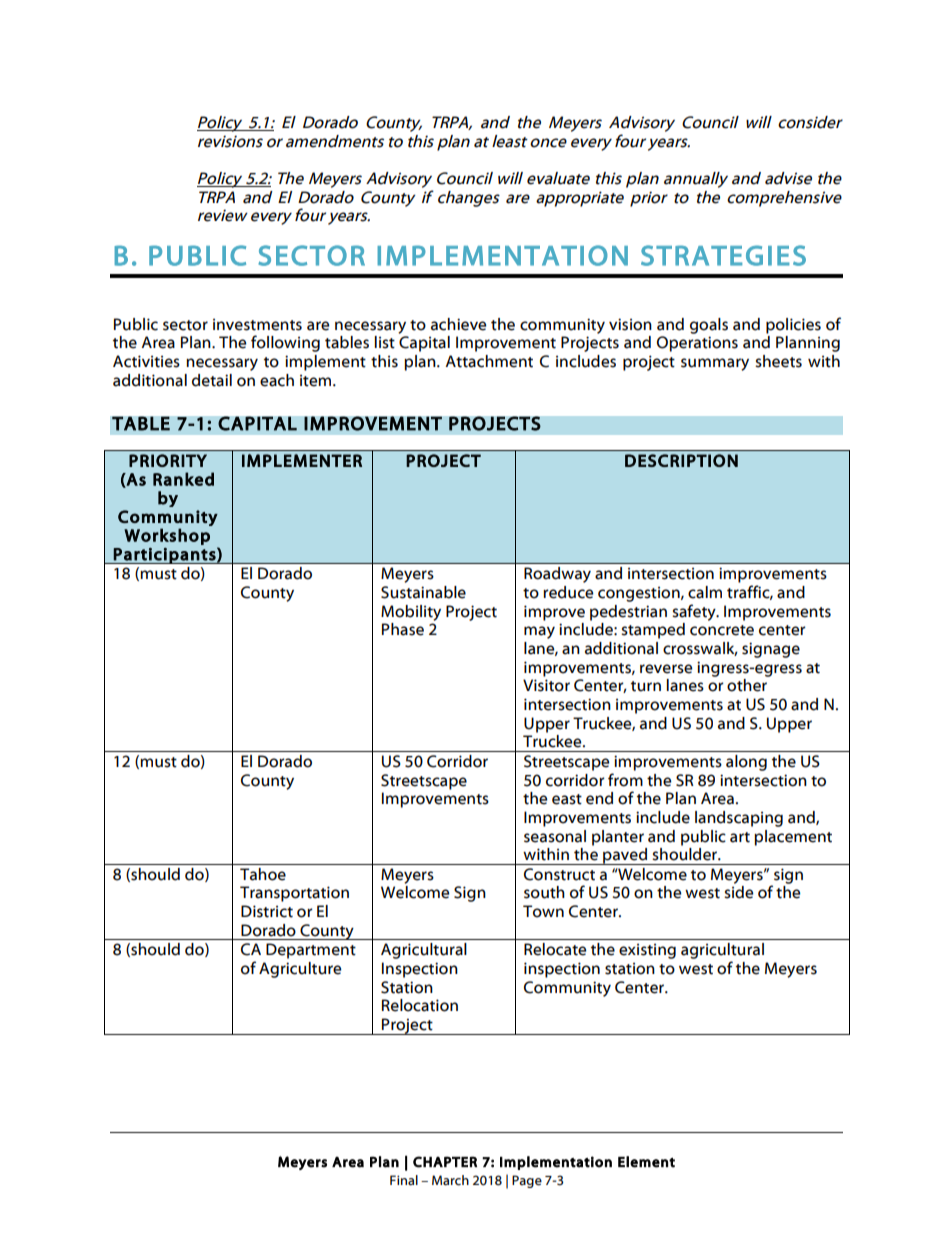  What do you see at coordinates (723, 255) in the screenshot?
I see `STRATEGIES` at bounding box center [723, 255].
